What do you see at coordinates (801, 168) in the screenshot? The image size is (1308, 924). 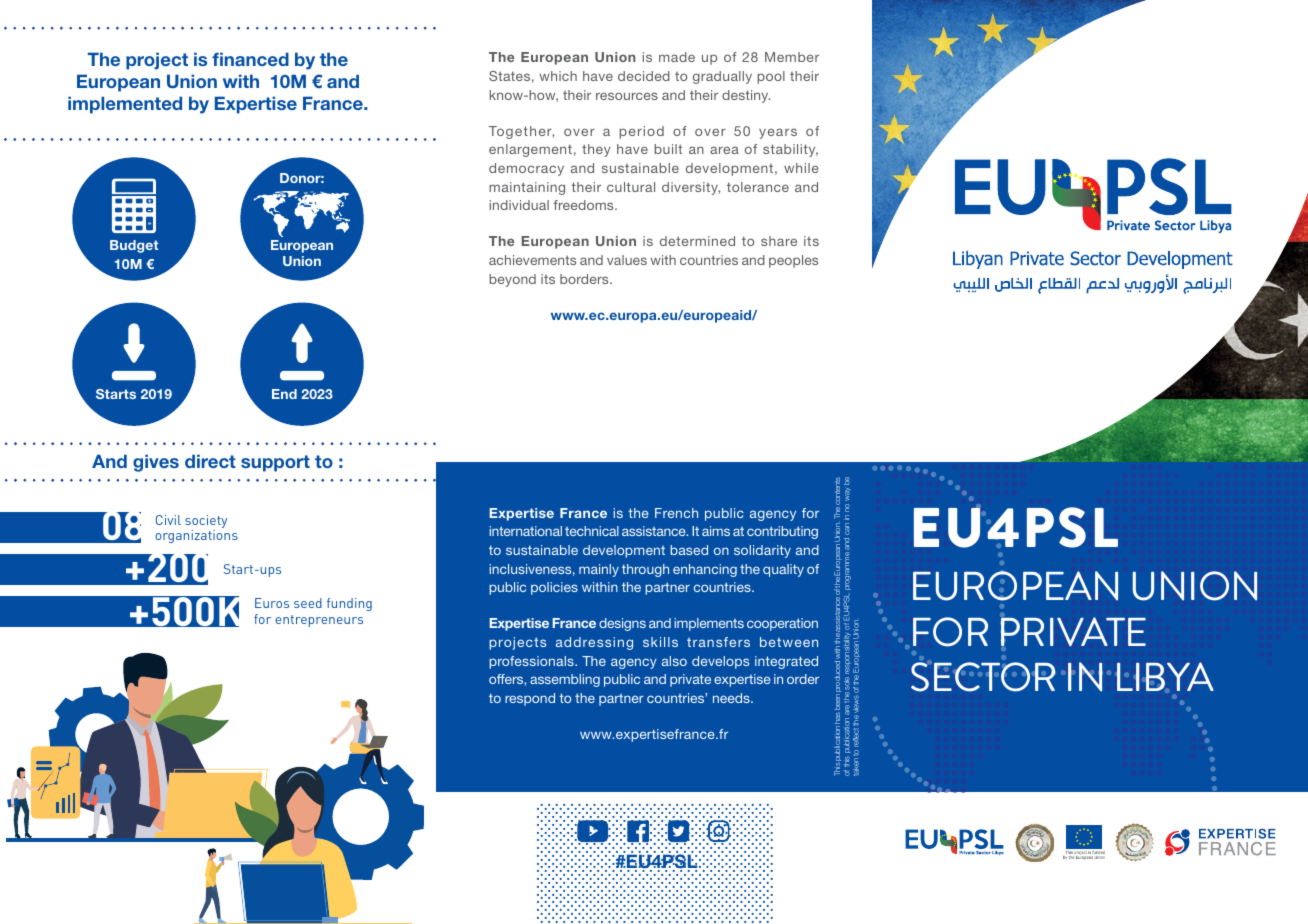 I see `while` at bounding box center [801, 168].
